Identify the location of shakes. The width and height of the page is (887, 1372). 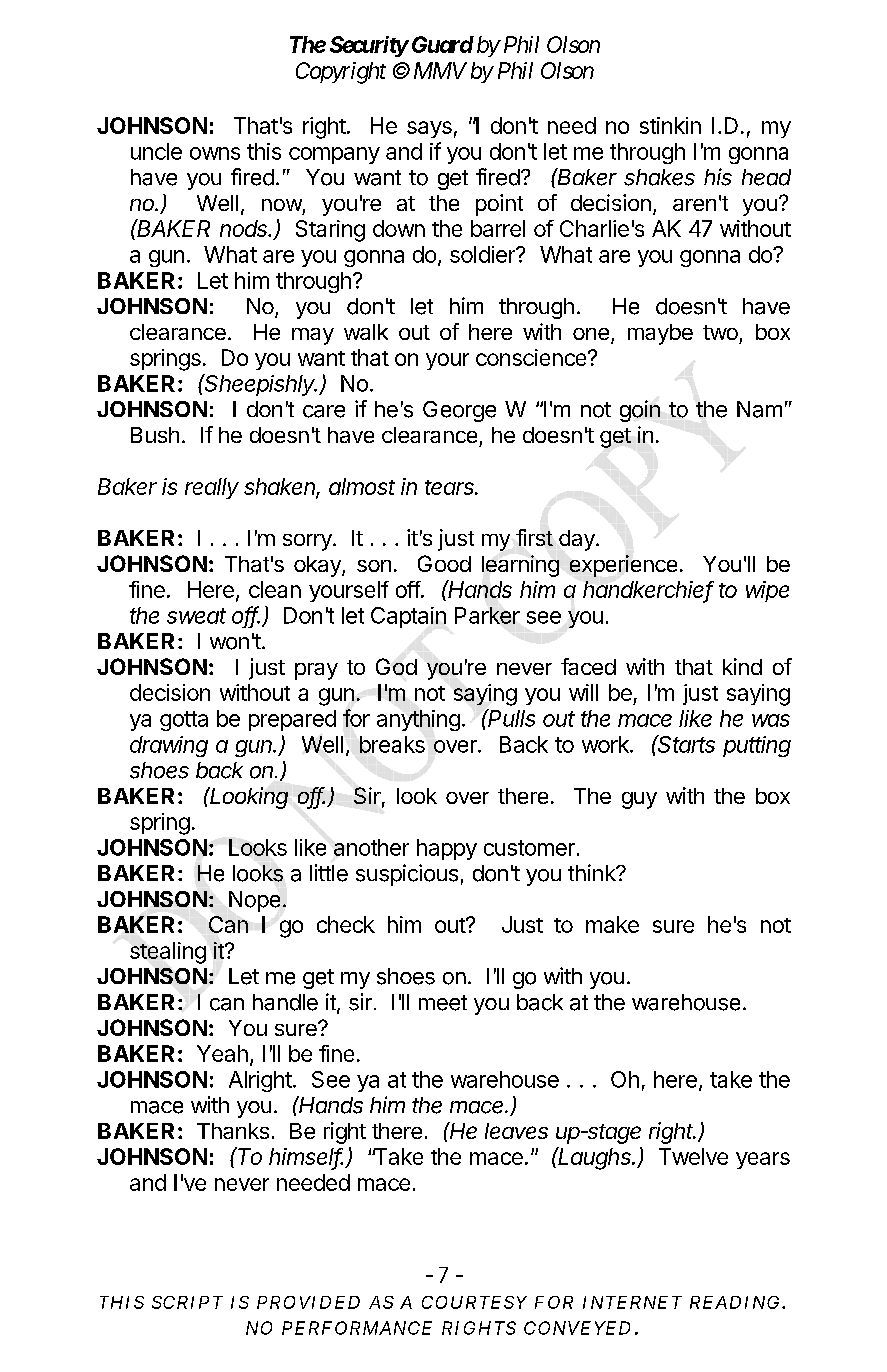
(659, 177).
